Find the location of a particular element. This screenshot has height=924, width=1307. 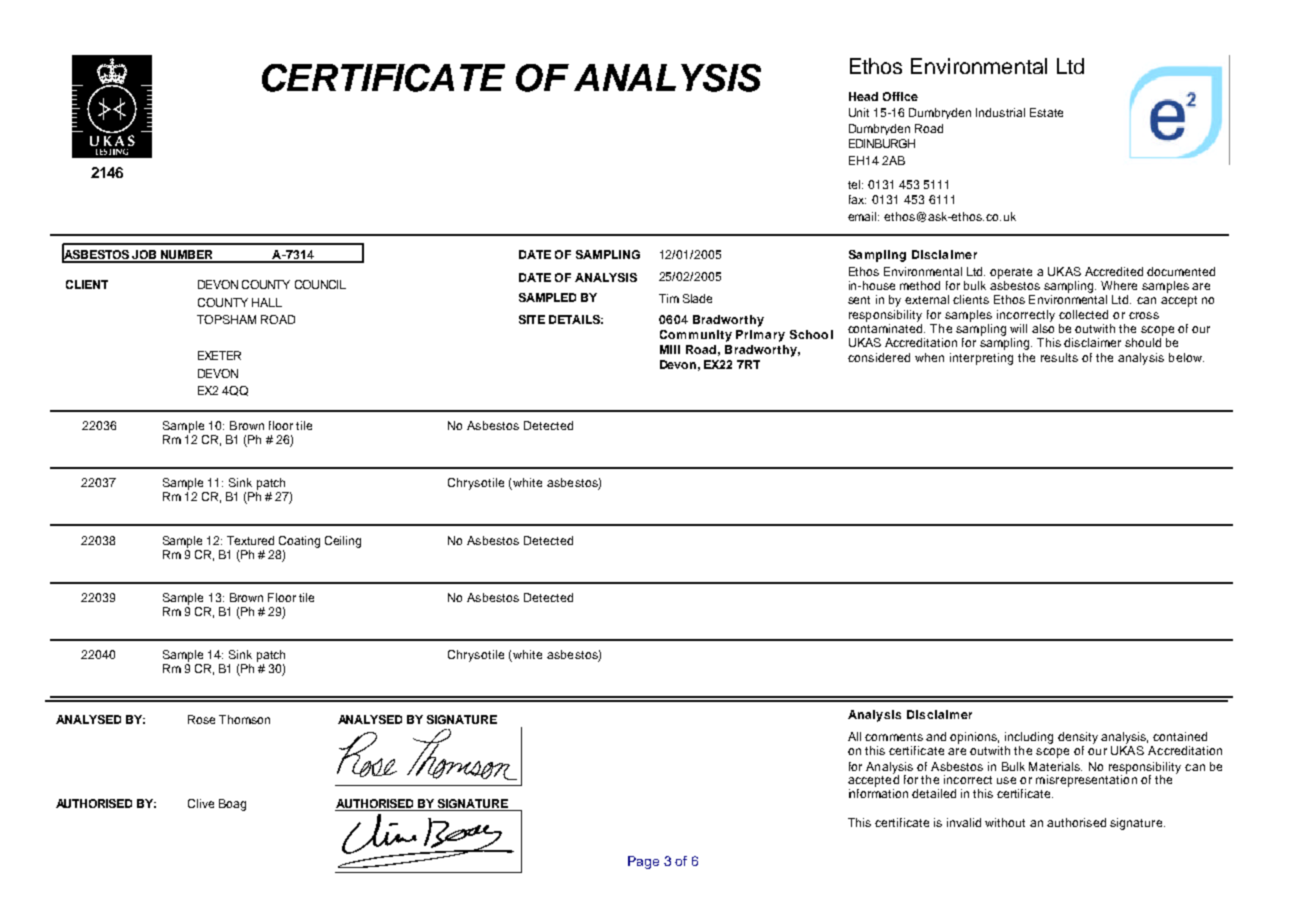

Estate is located at coordinates (1046, 112).
